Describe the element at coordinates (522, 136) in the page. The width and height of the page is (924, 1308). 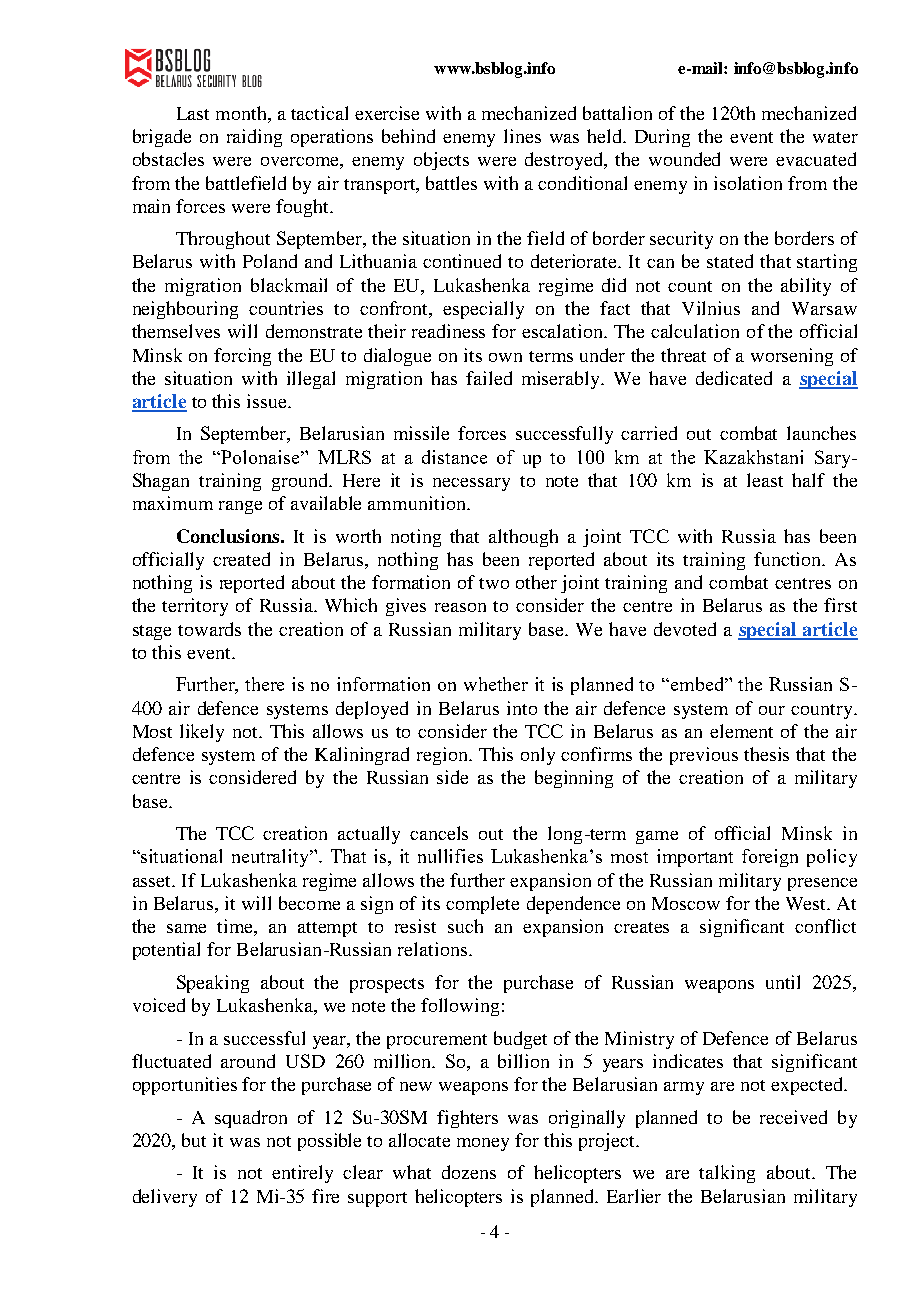
I see `lines` at that location.
